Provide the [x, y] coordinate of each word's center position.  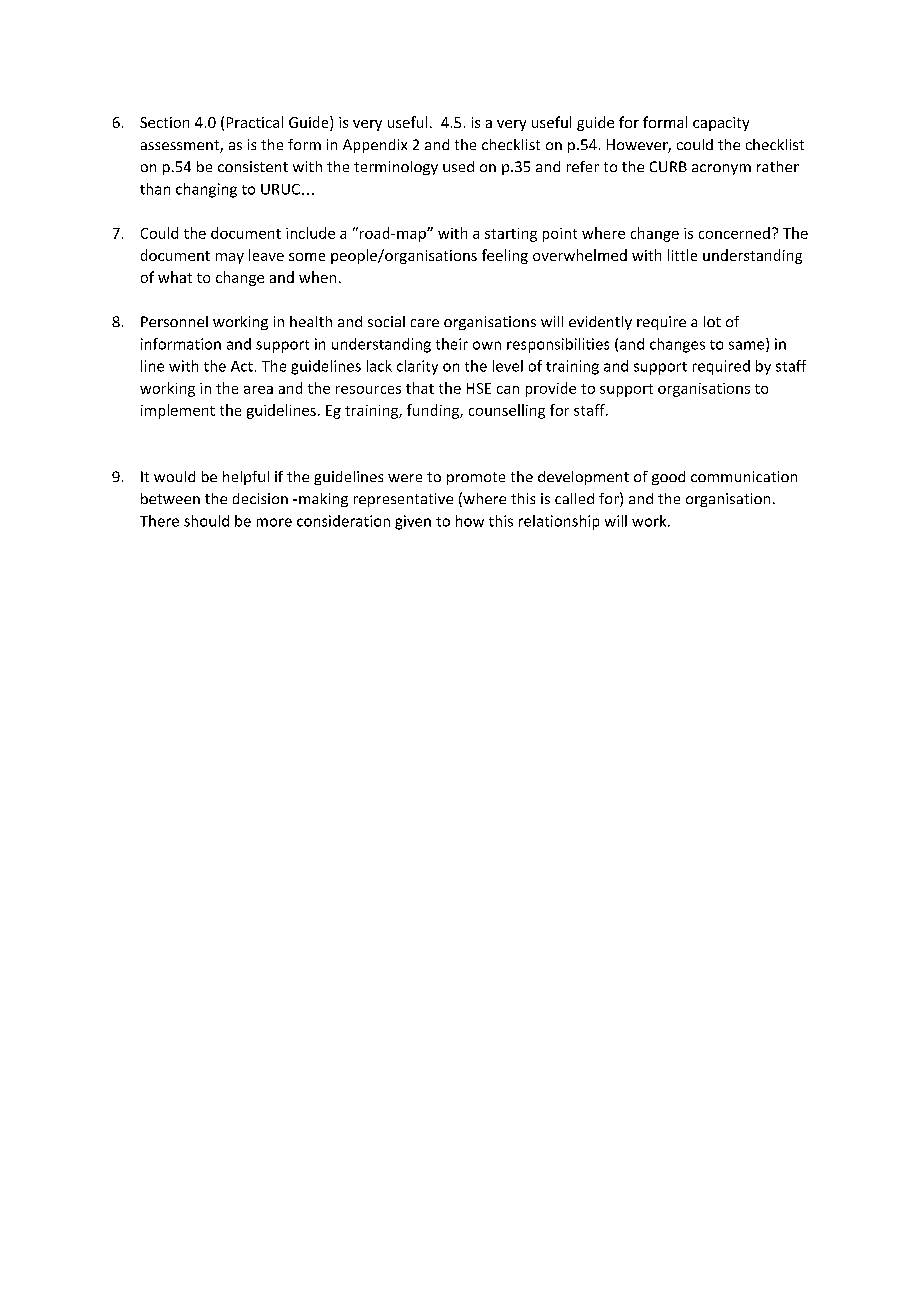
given [413, 522]
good [668, 478]
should [206, 521]
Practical [255, 122]
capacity [721, 124]
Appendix [375, 146]
